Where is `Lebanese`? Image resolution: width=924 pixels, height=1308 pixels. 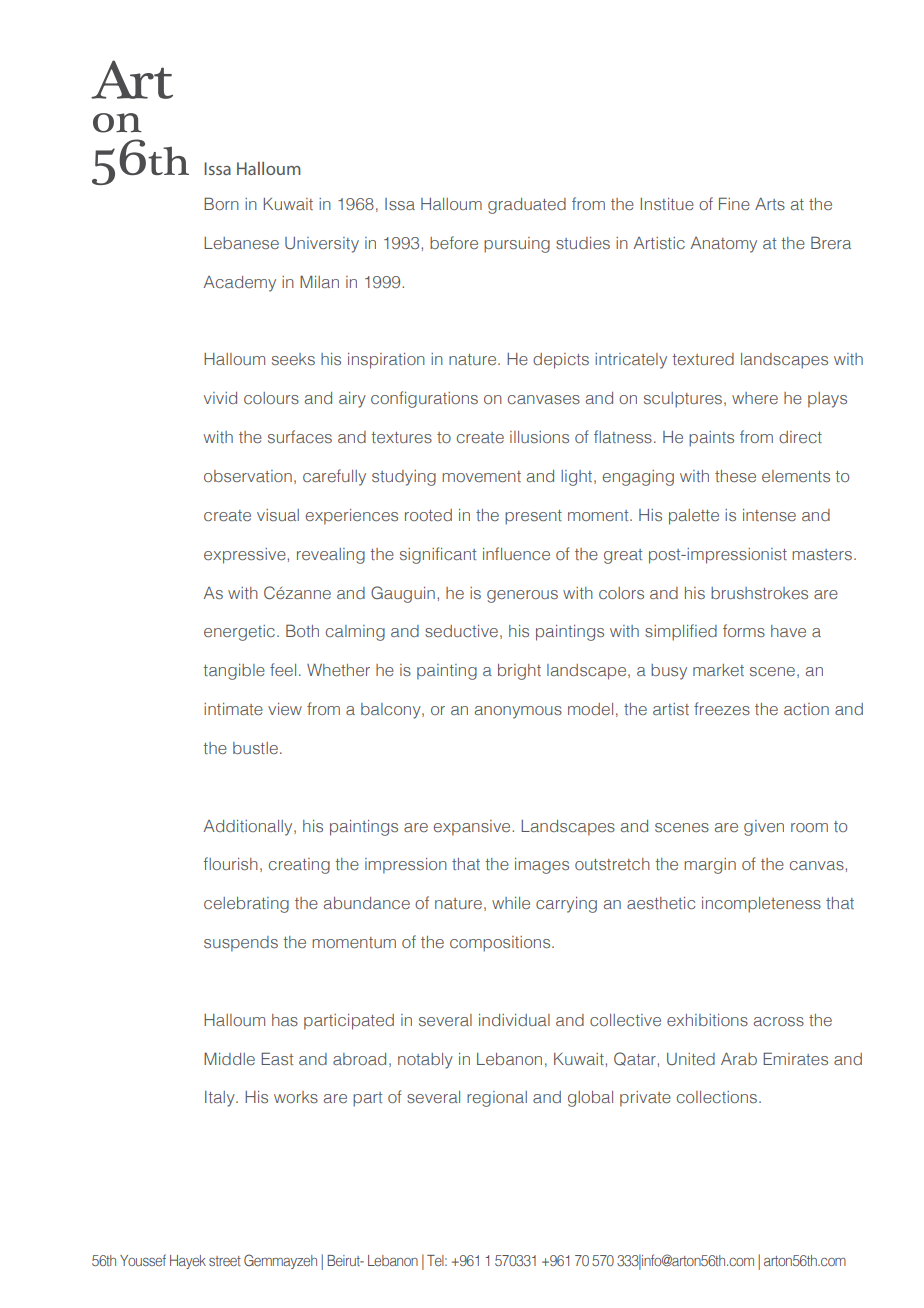 Lebanese is located at coordinates (241, 243).
